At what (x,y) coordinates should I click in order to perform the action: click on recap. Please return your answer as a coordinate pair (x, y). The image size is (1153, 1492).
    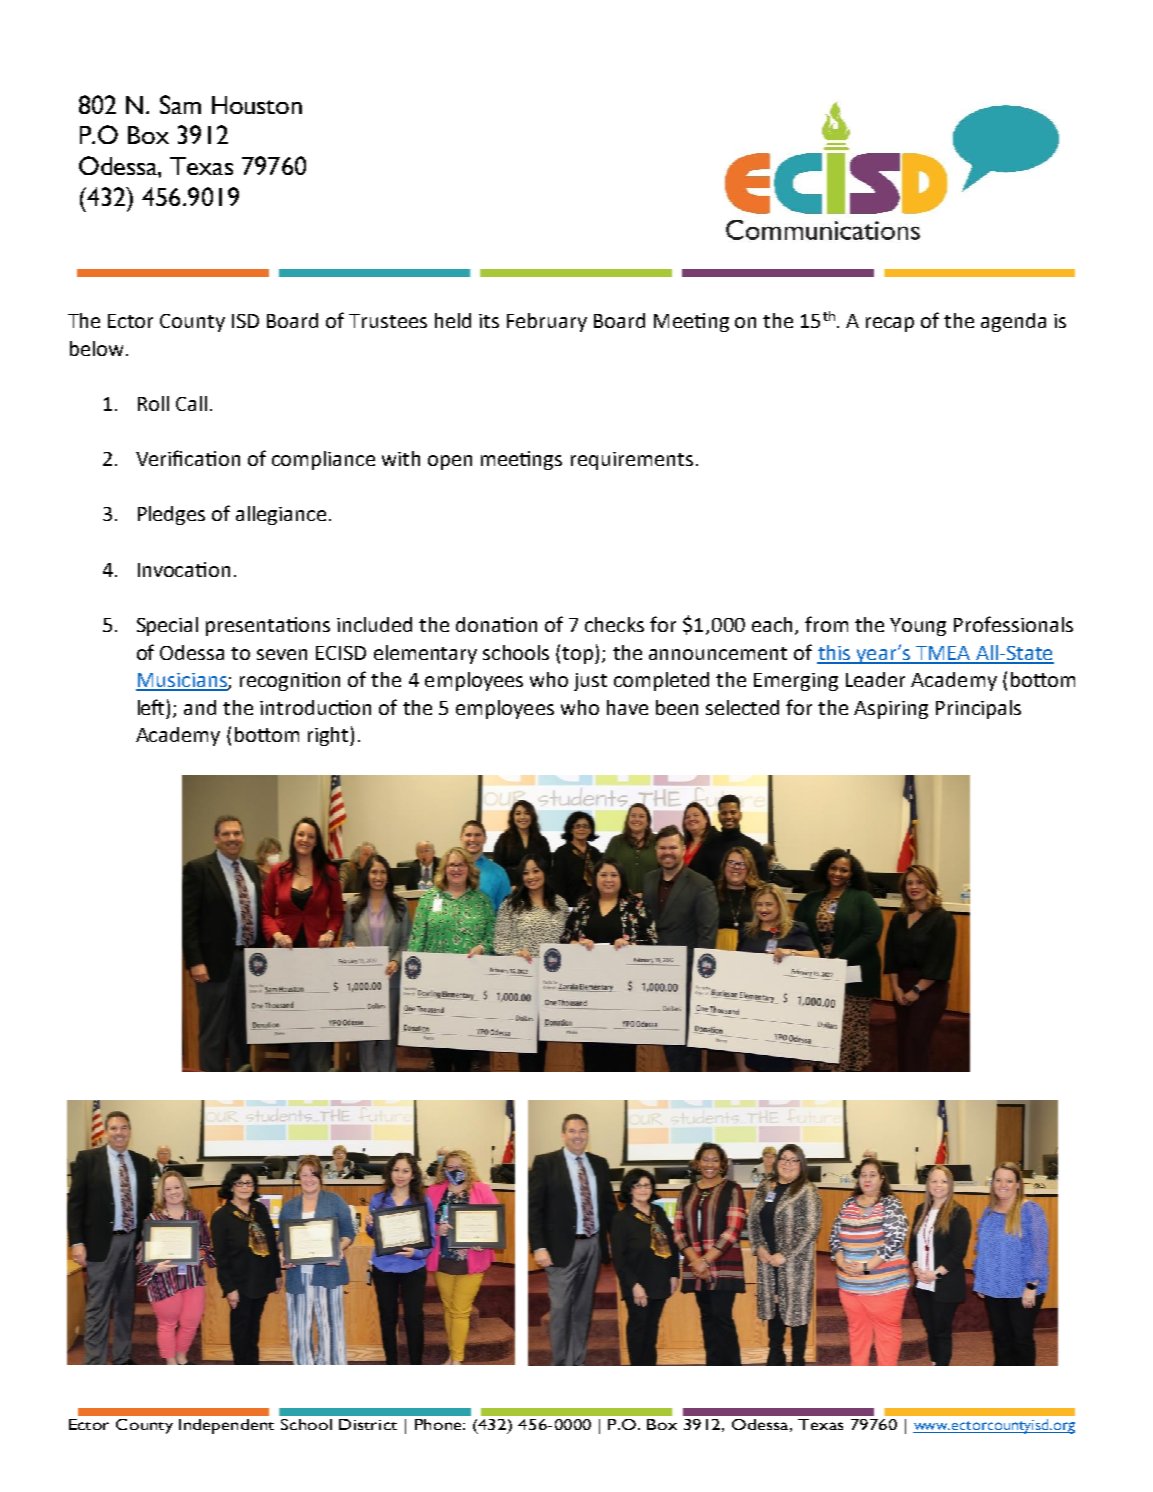
    Looking at the image, I should click on (890, 324).
